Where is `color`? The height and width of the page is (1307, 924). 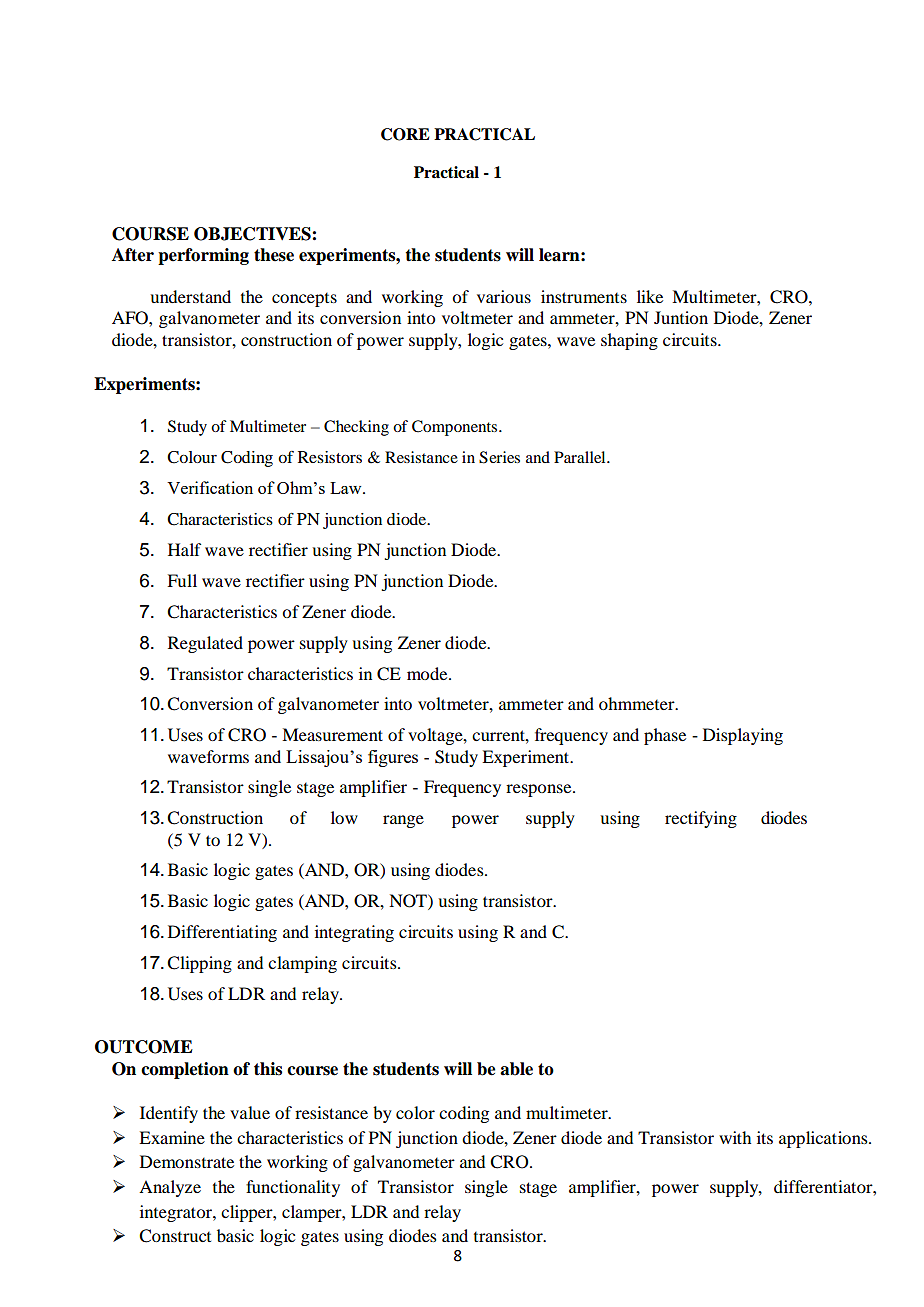
color is located at coordinates (415, 1112).
